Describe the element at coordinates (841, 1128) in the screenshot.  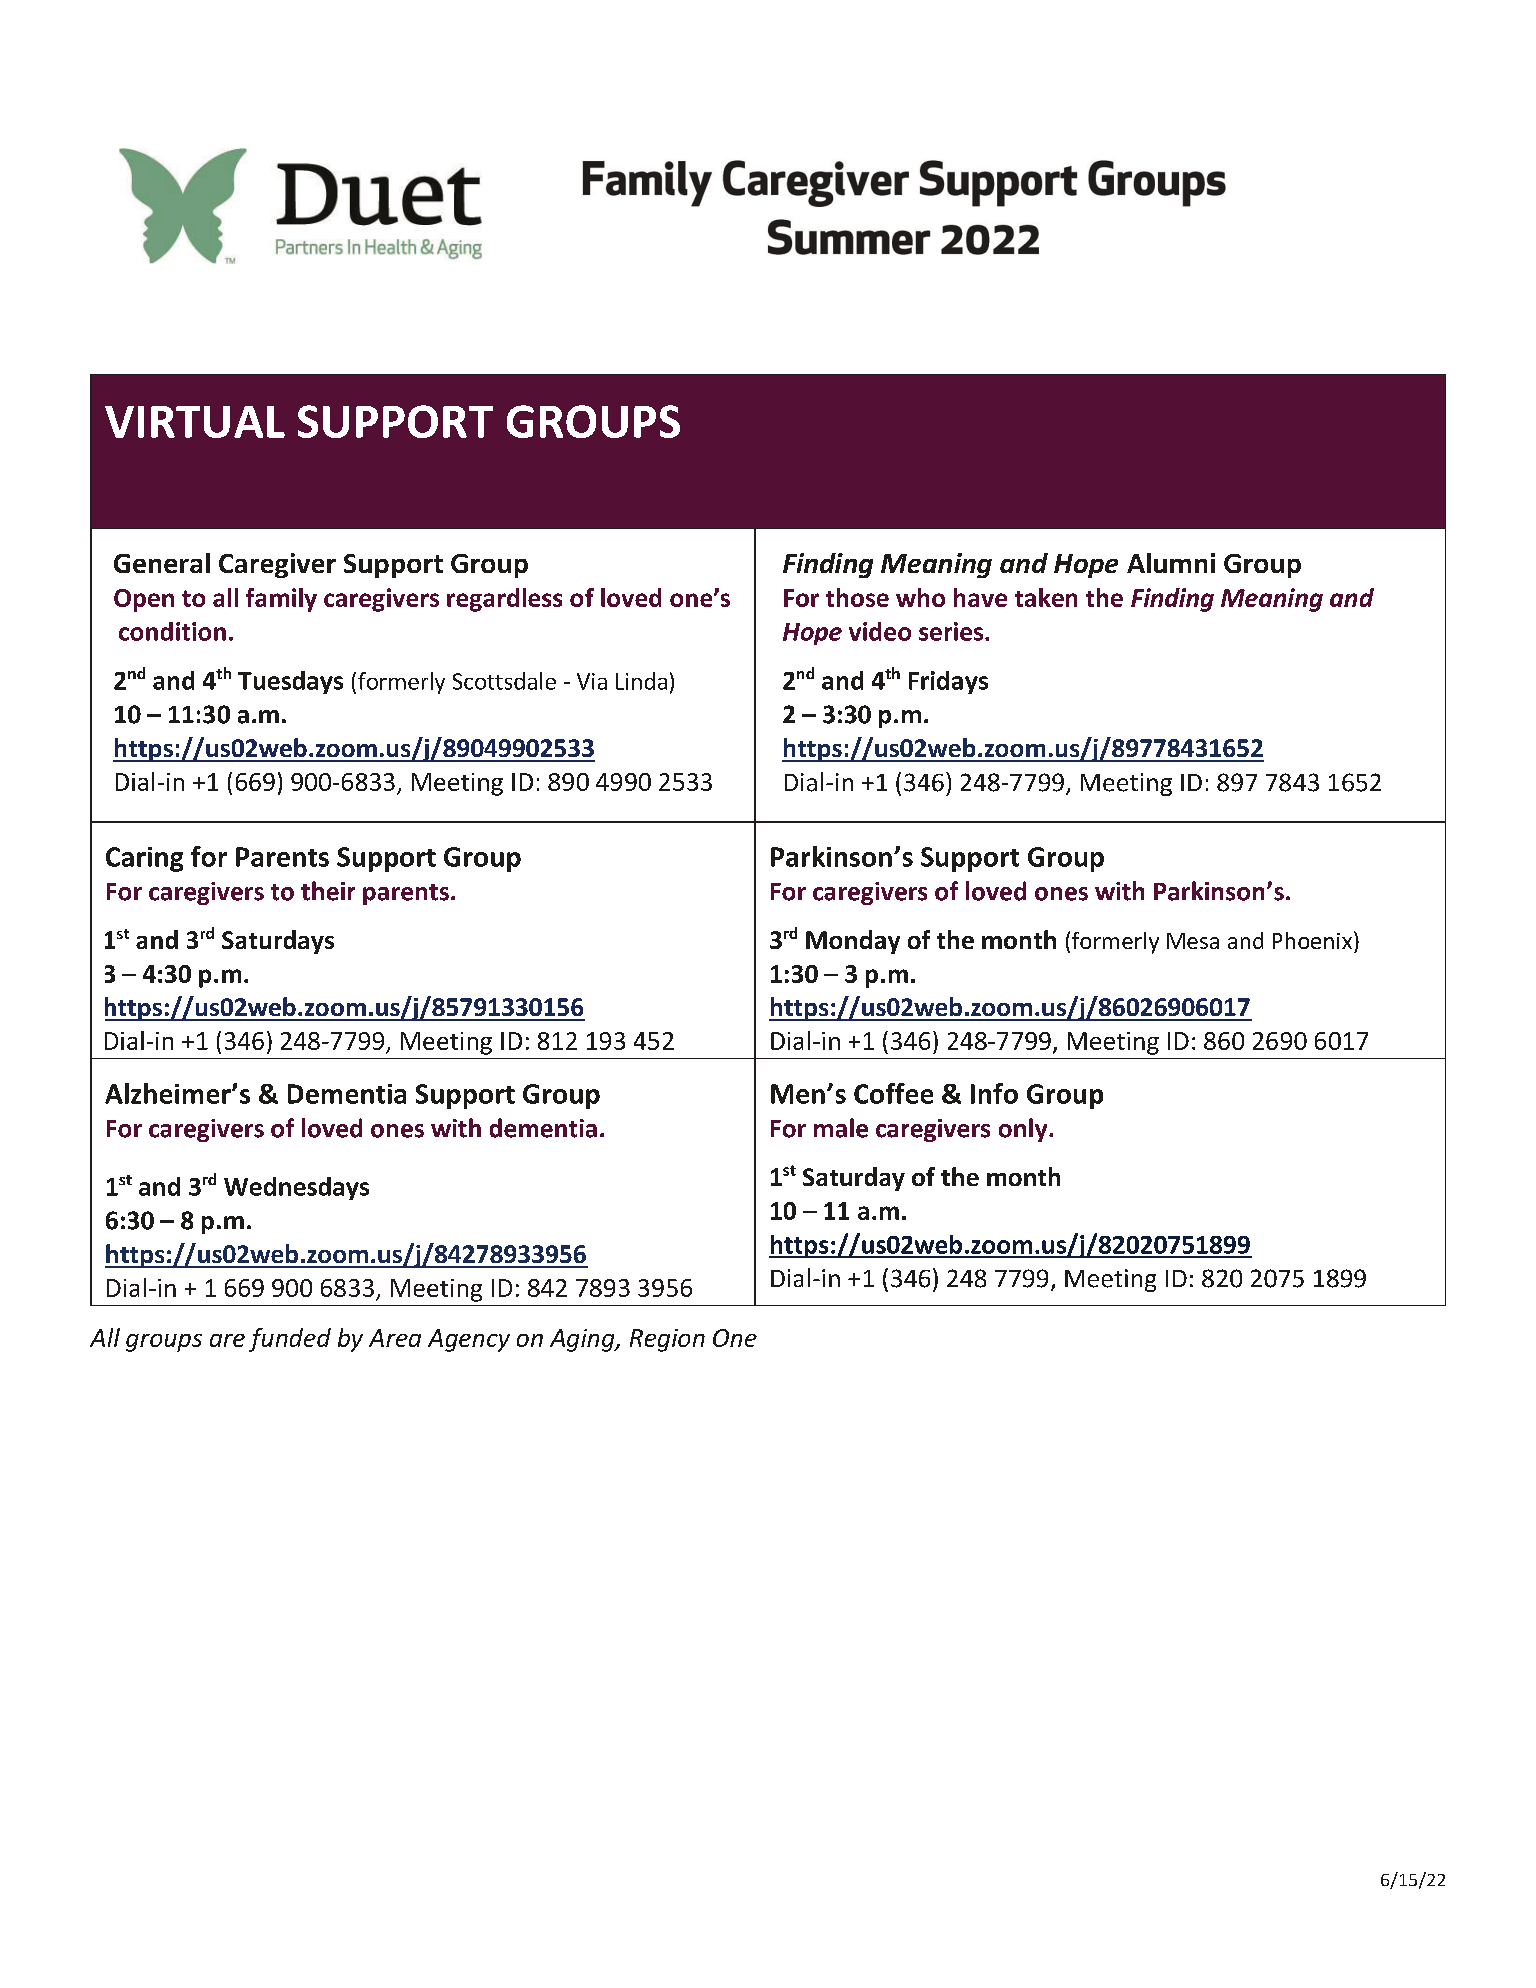
I see `male` at that location.
